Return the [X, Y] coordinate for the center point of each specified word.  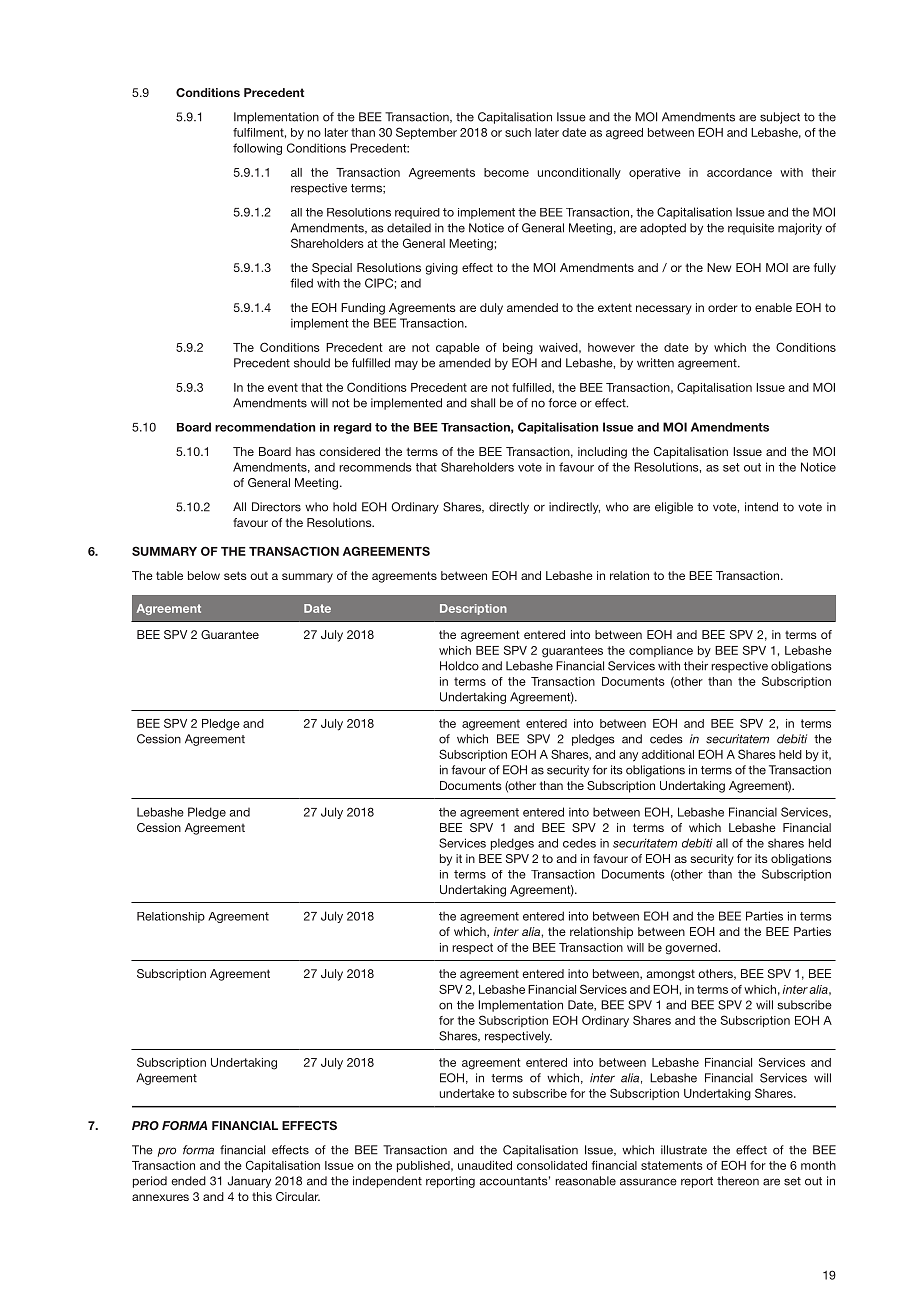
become [506, 172]
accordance [739, 172]
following [257, 149]
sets [235, 575]
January [249, 1182]
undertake [467, 1093]
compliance [661, 651]
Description [473, 609]
